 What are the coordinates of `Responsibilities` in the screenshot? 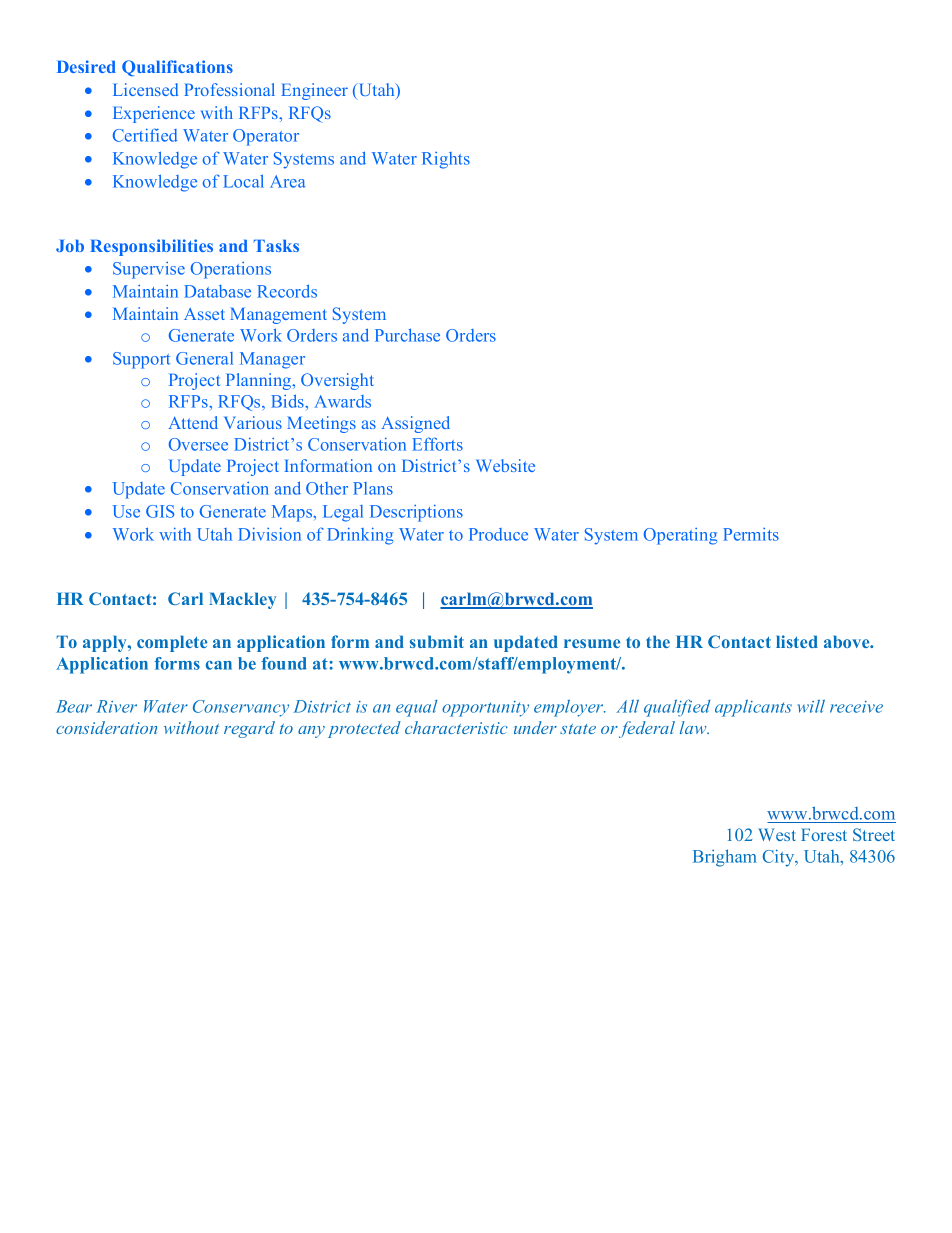 It's located at (151, 247).
